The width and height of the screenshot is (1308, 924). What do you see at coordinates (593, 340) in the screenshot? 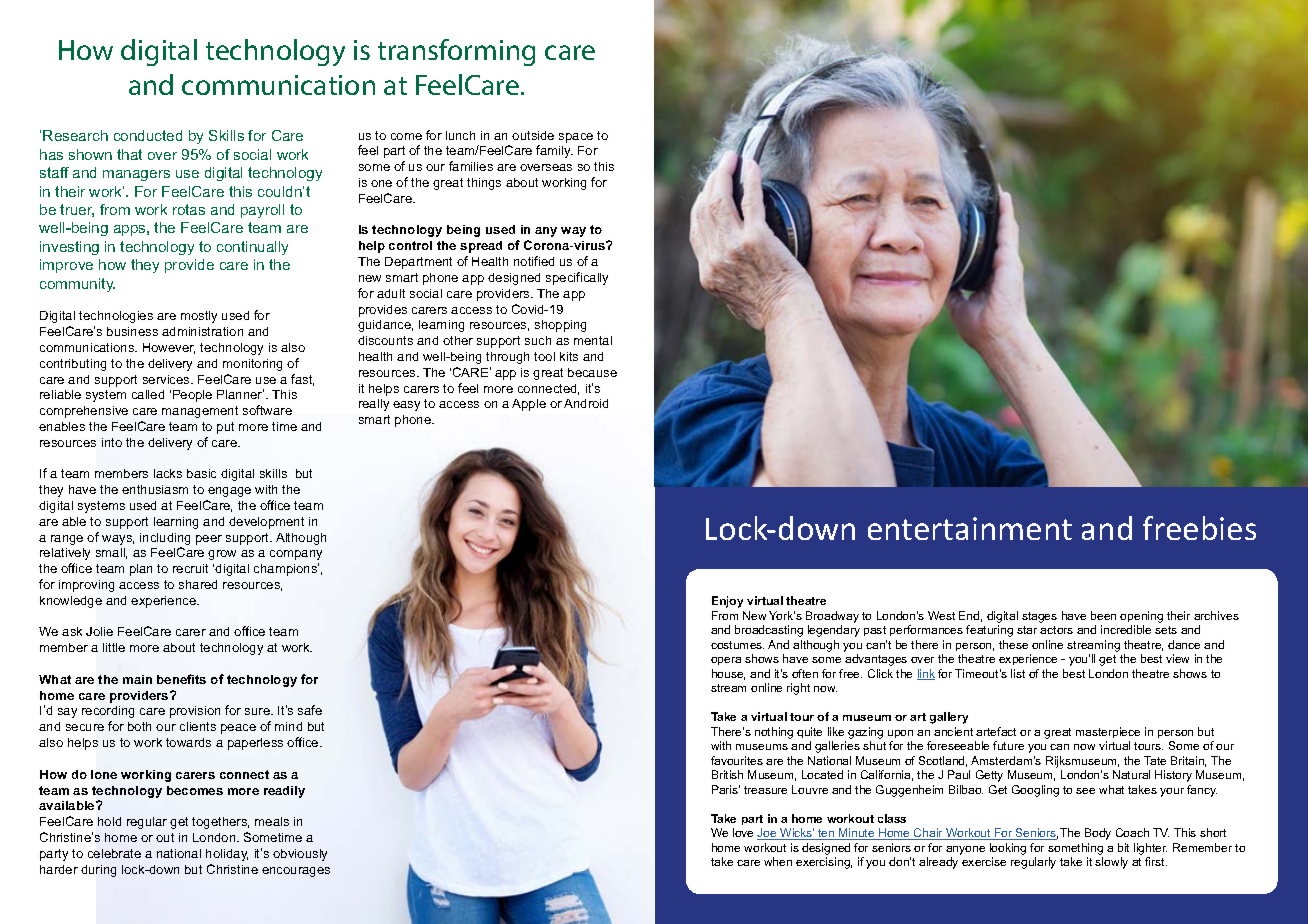
I see `mental` at bounding box center [593, 340].
